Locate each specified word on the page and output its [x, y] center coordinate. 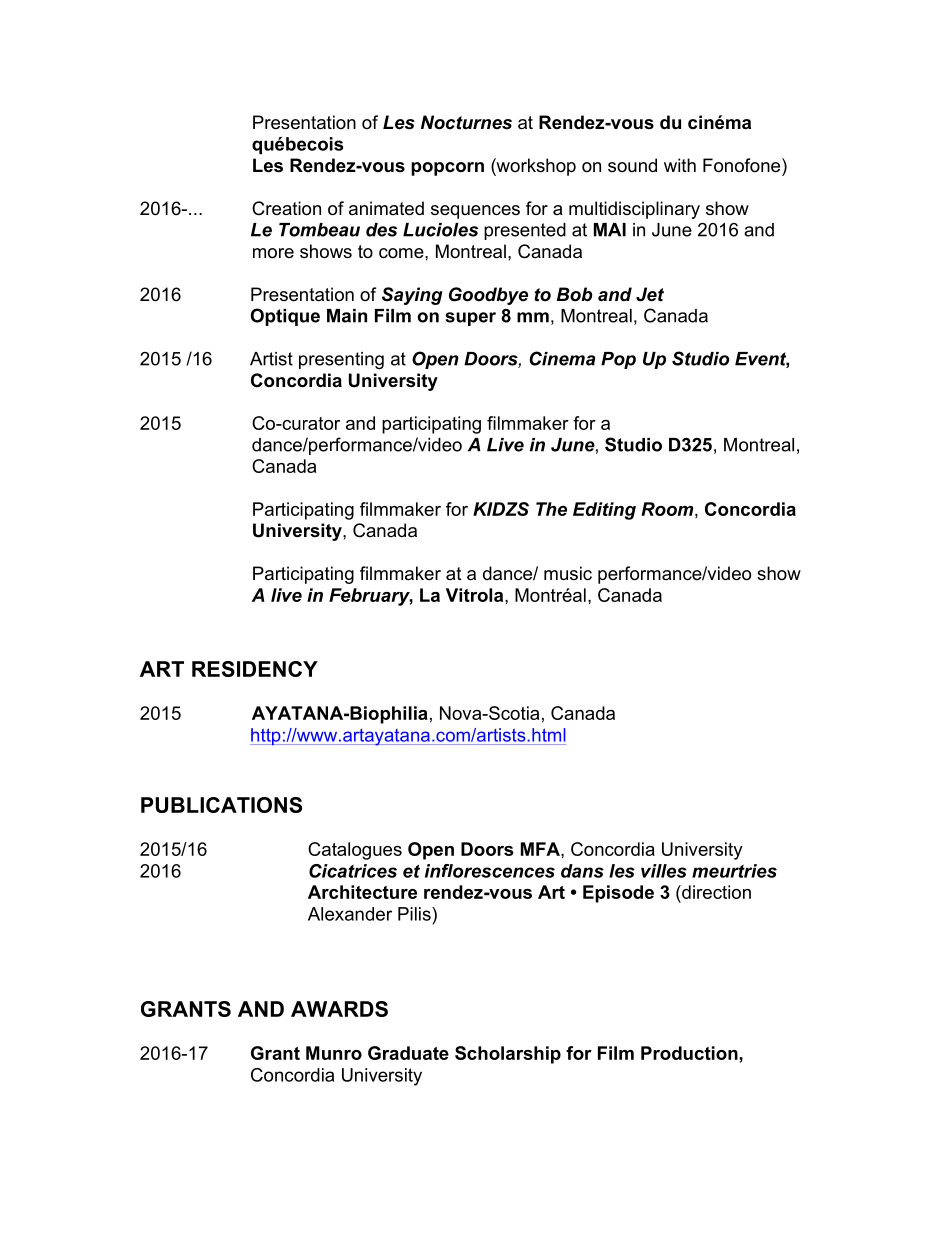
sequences [475, 212]
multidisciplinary [634, 210]
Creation [286, 208]
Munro [334, 1053]
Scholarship [508, 1055]
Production [690, 1053]
